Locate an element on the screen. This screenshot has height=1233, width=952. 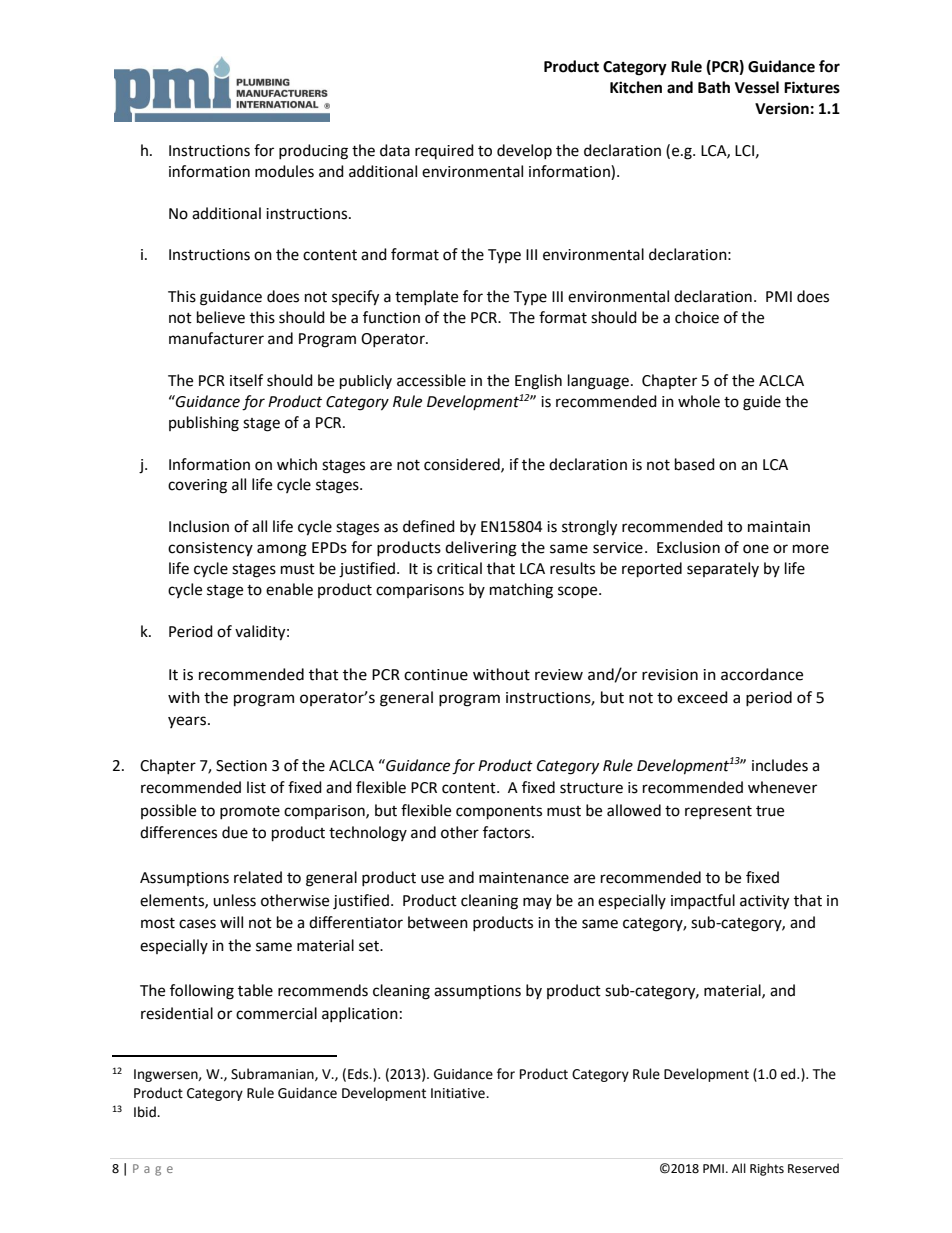
itself is located at coordinates (246, 380).
